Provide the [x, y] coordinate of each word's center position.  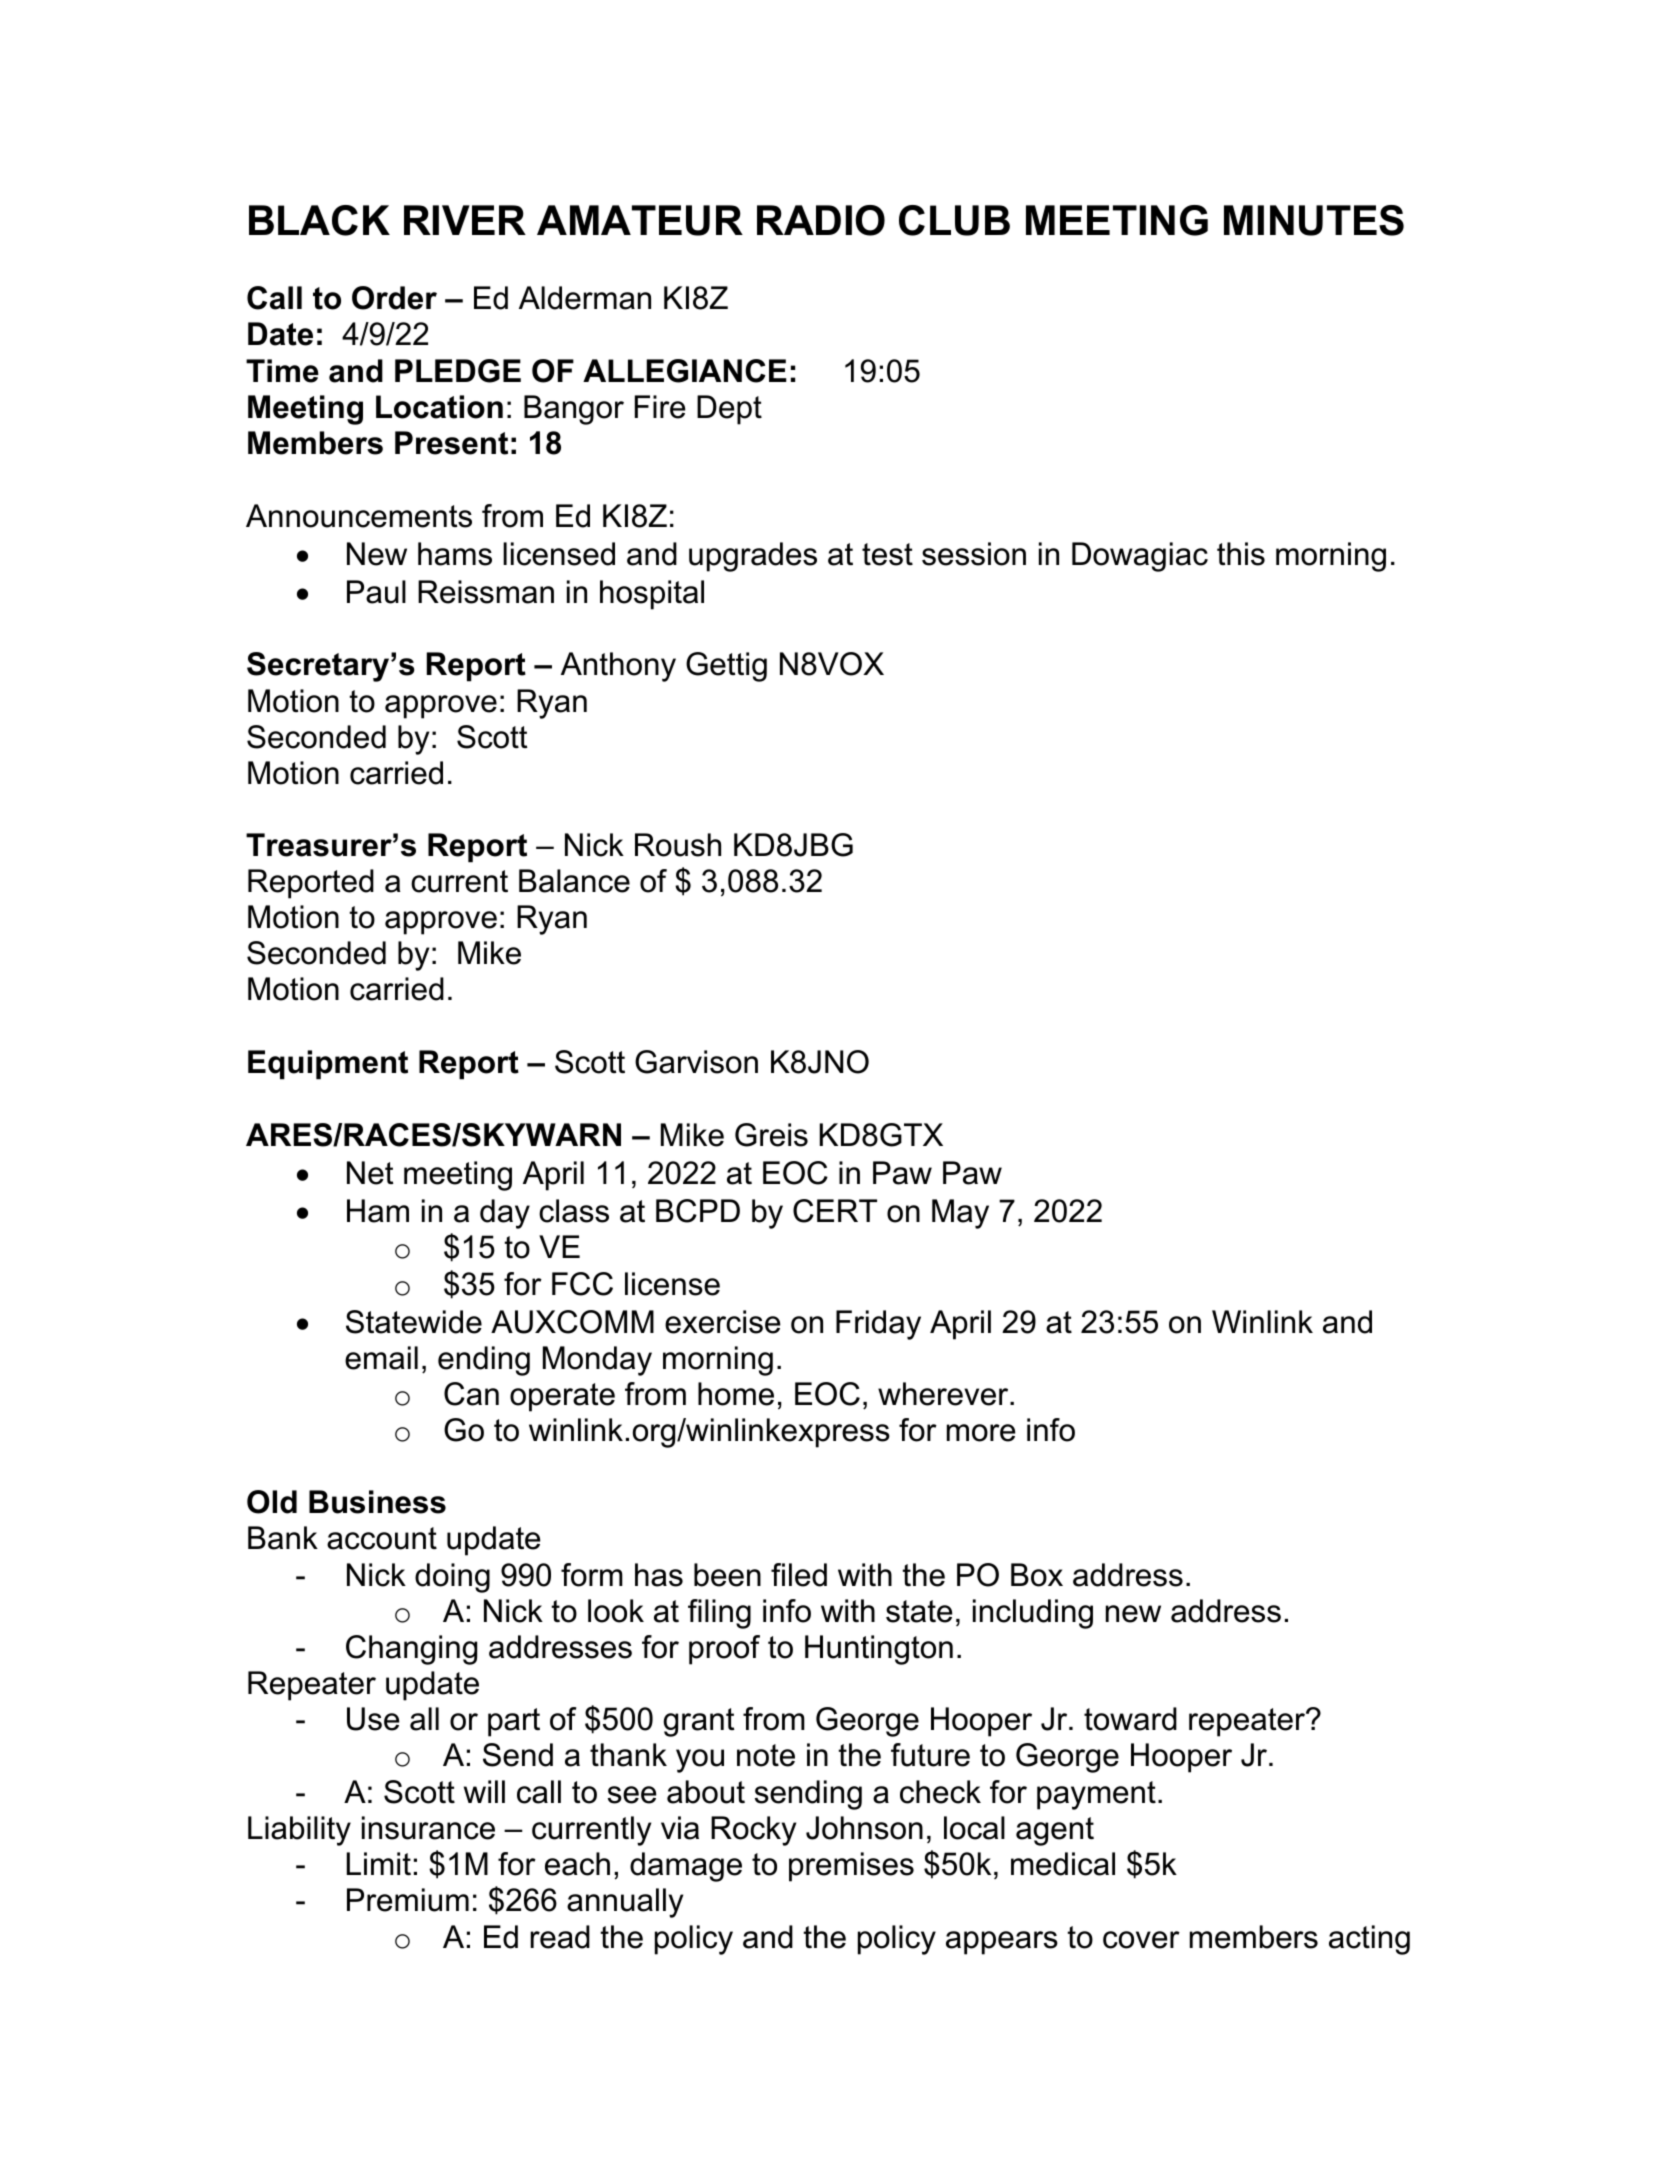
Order [394, 298]
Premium [408, 1900]
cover [1141, 1940]
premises [851, 1867]
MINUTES [1314, 220]
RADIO [821, 220]
